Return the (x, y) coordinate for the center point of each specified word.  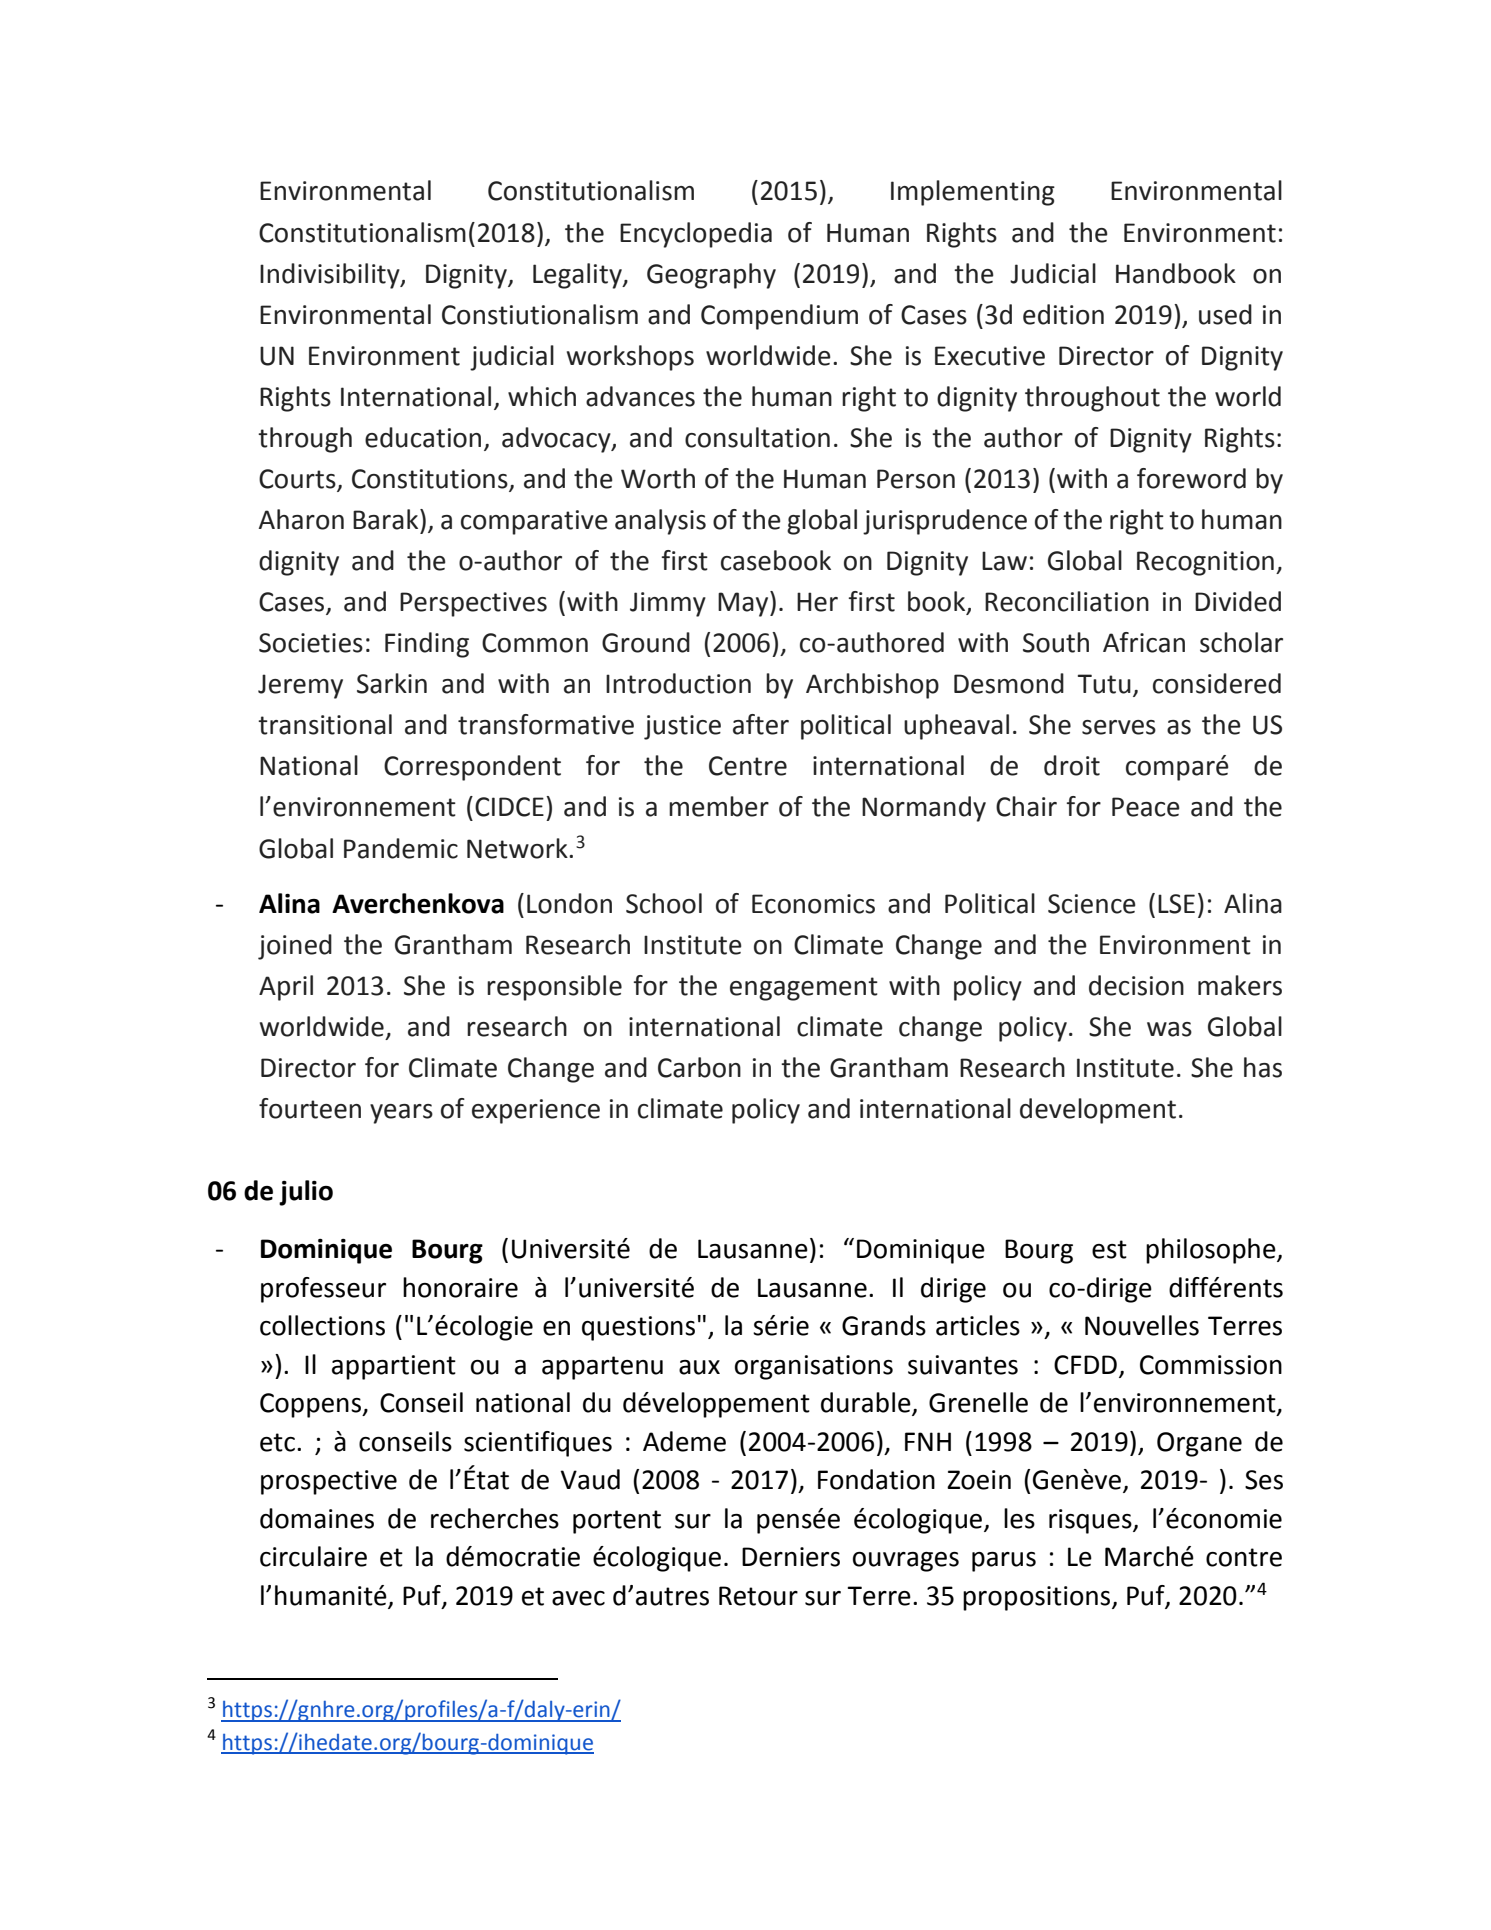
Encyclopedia (696, 235)
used (1225, 314)
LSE (1176, 904)
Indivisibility (331, 276)
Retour (758, 1596)
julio (306, 1193)
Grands (884, 1325)
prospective (329, 1482)
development (1098, 1111)
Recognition (1205, 563)
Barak (387, 519)
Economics (813, 904)
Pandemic (401, 848)
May (744, 604)
